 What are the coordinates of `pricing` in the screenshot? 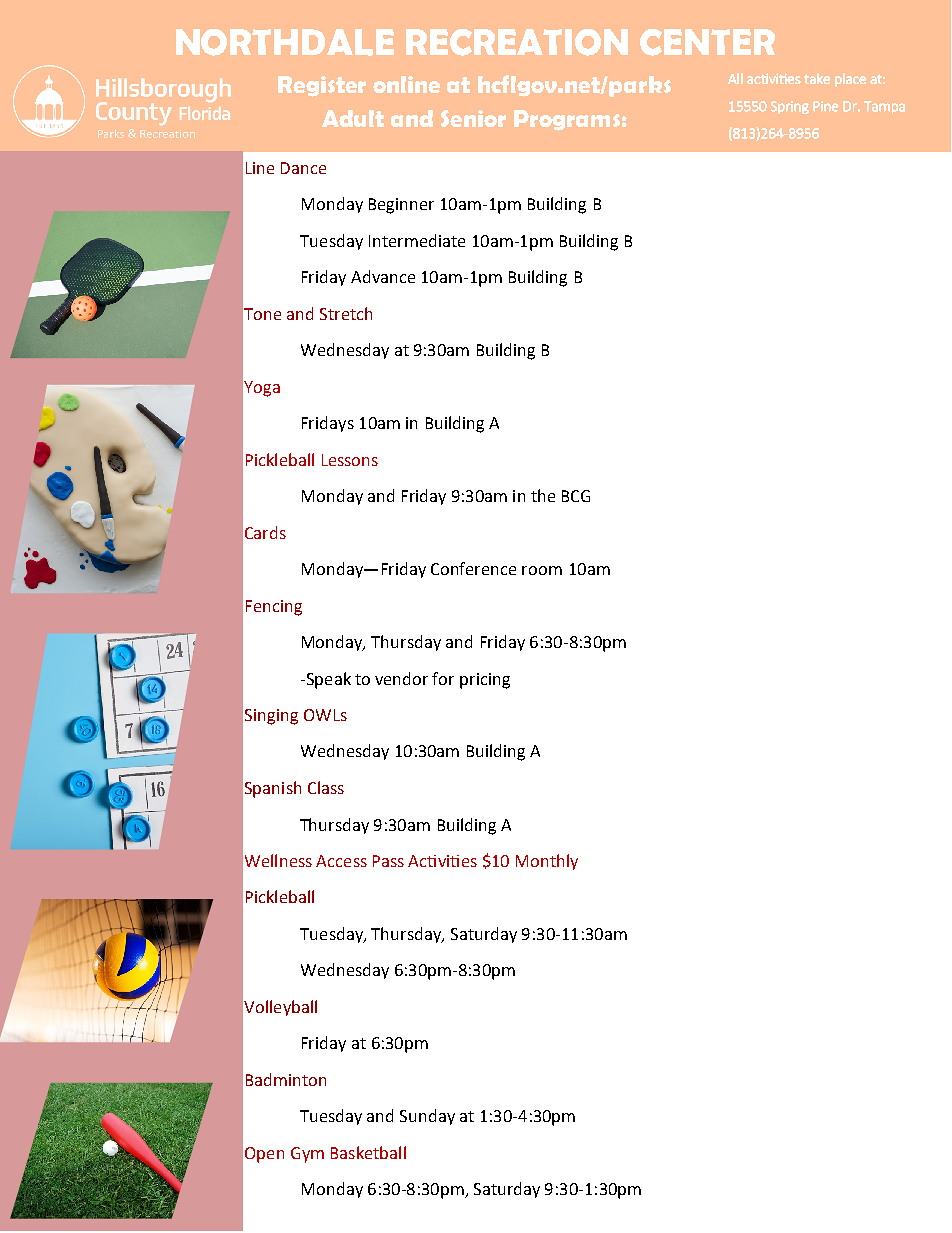 It's located at (485, 681).
